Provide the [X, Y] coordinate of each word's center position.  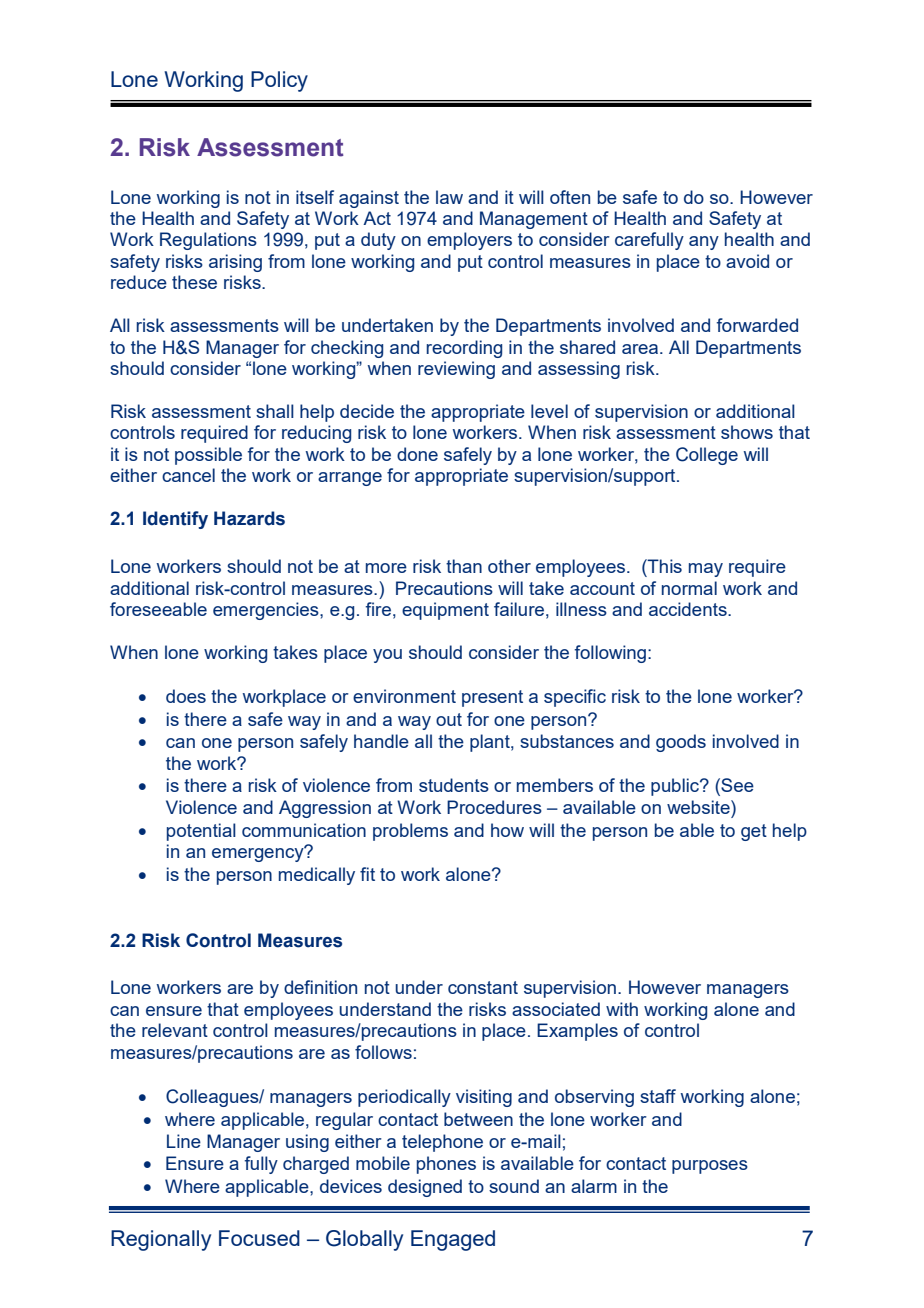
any [704, 243]
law [449, 197]
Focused [259, 1238]
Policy [279, 81]
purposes [710, 1167]
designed [425, 1188]
